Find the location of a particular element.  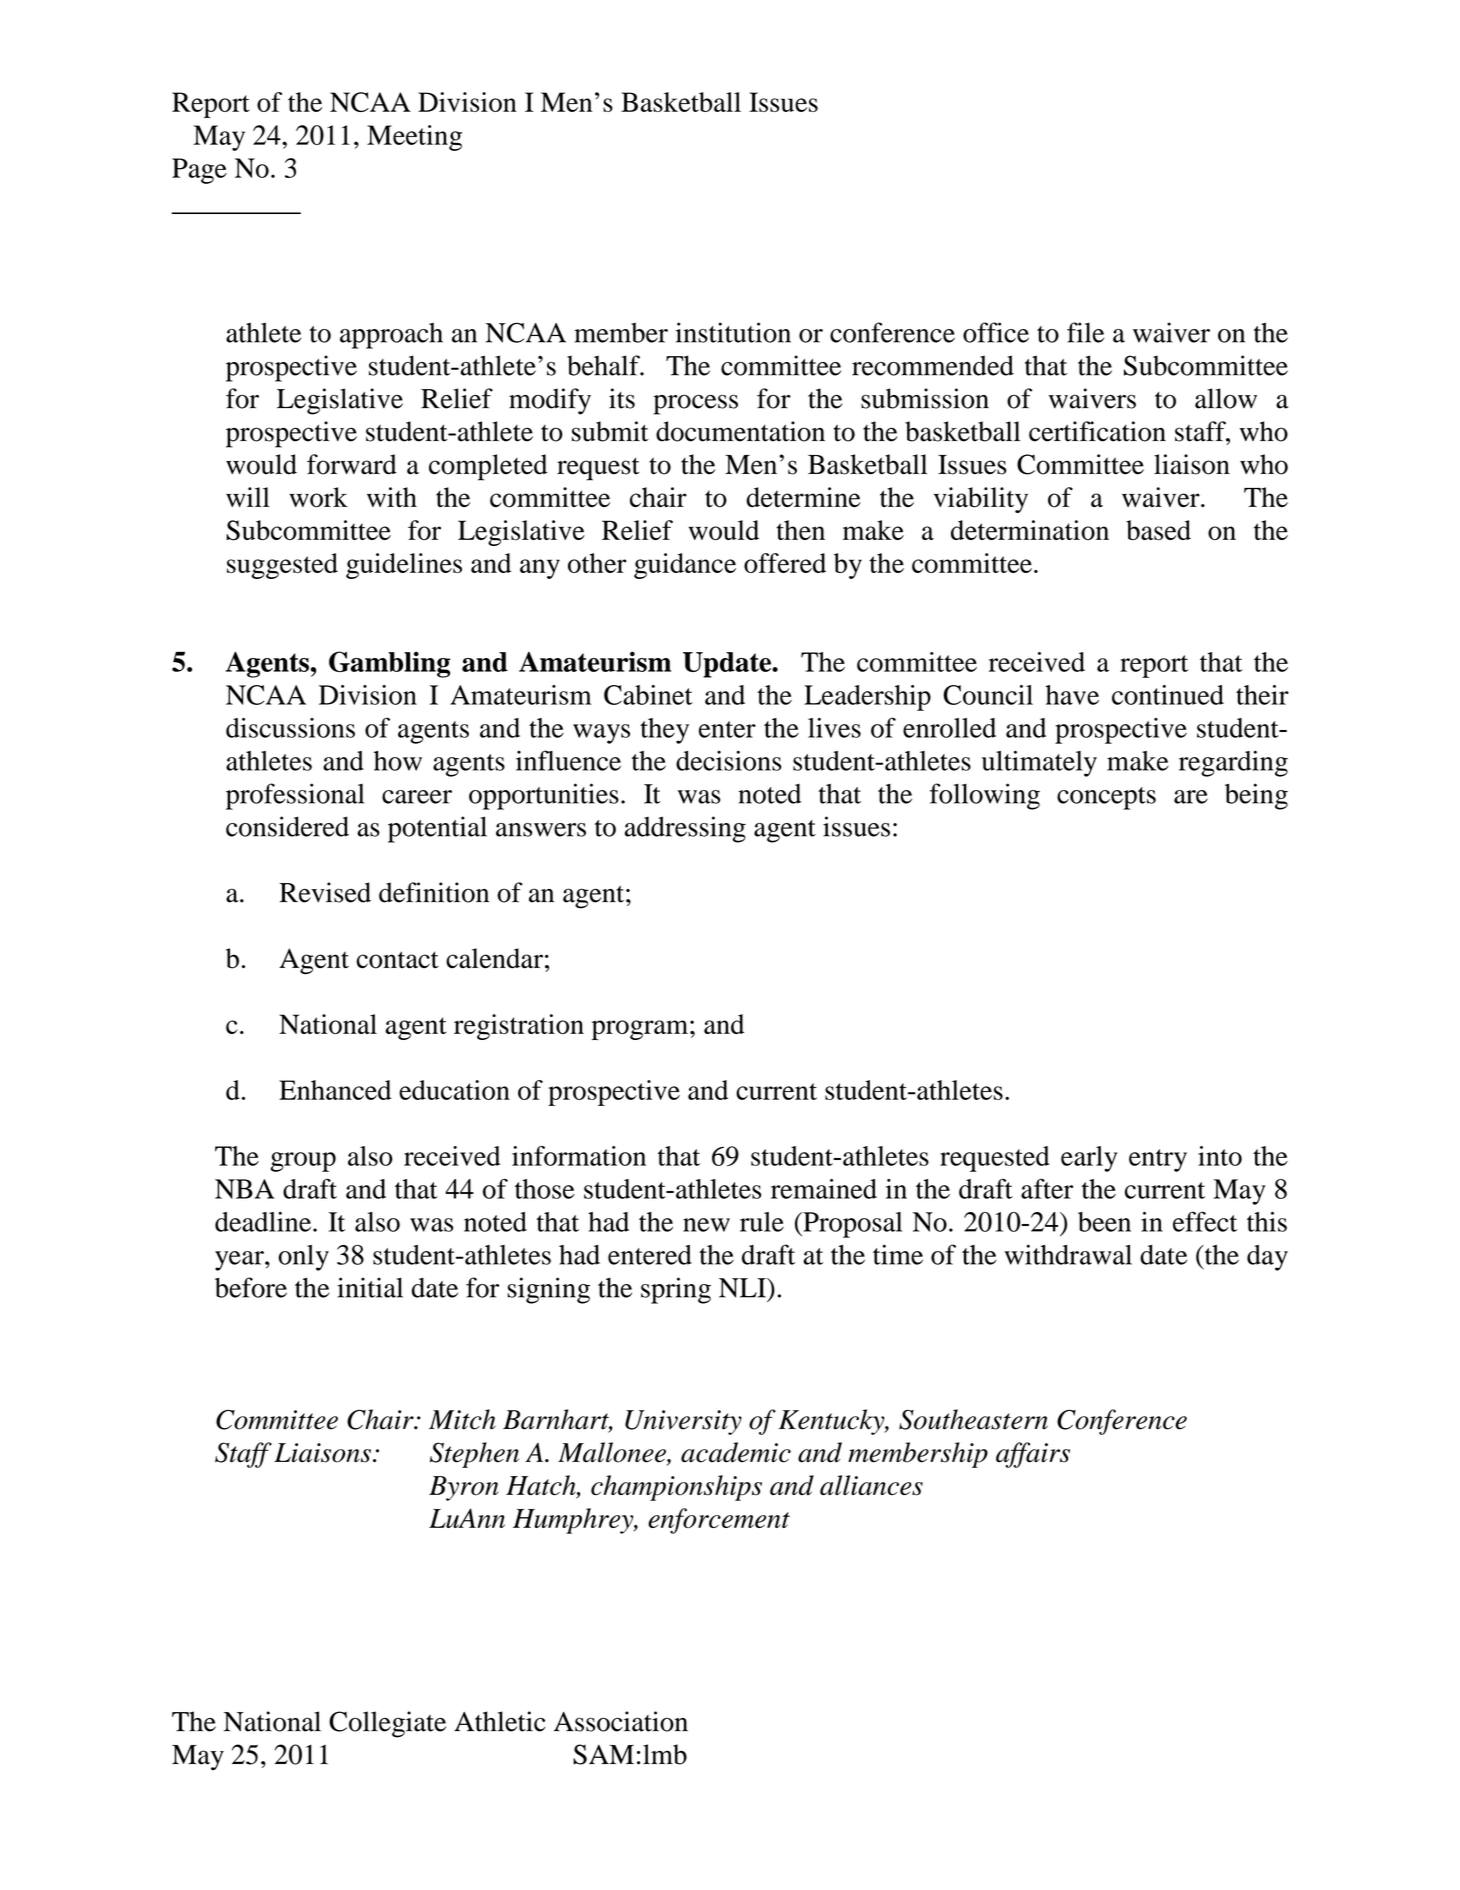

Revised is located at coordinates (325, 892).
